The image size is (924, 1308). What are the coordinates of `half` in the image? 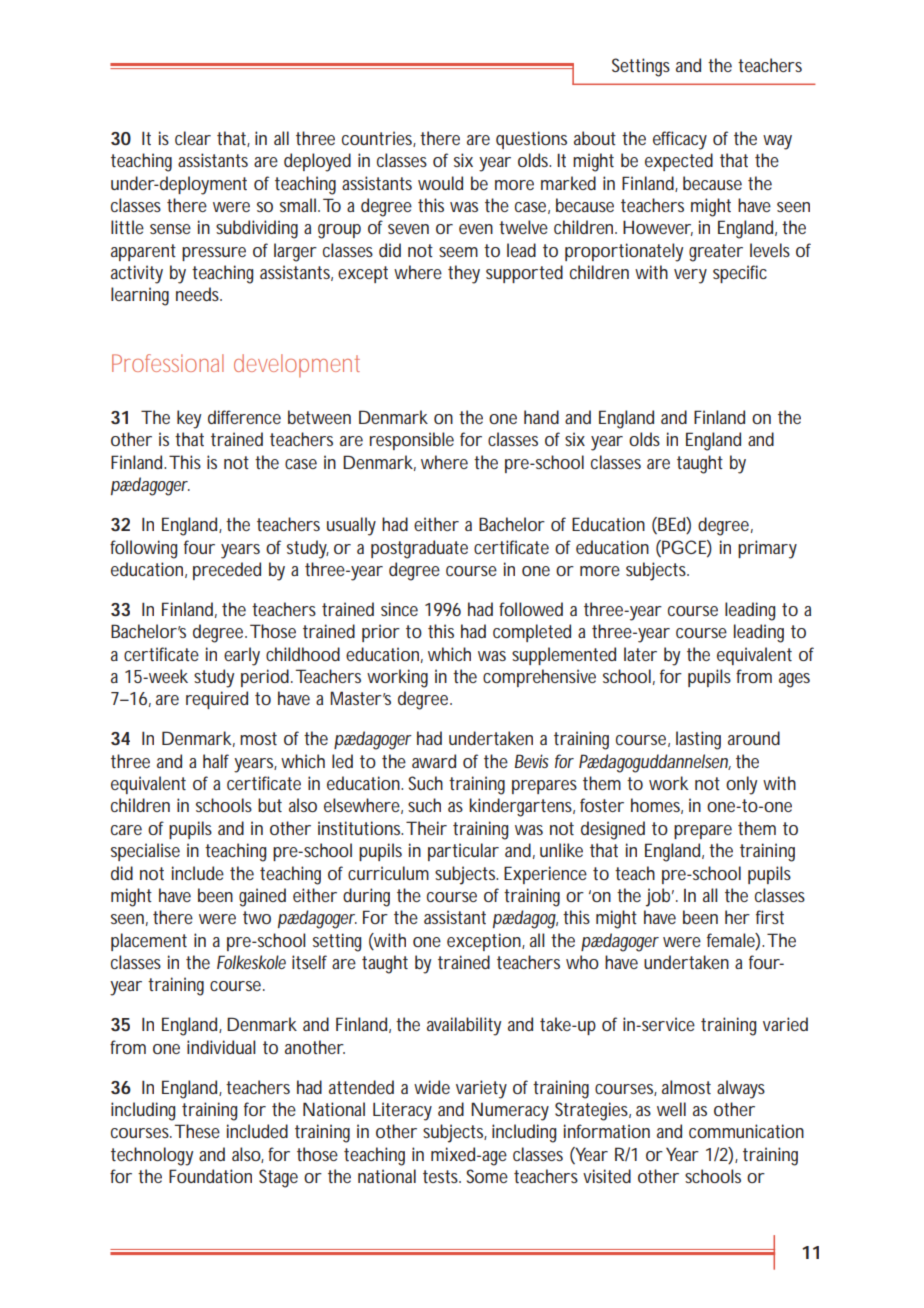 It's located at (216, 761).
